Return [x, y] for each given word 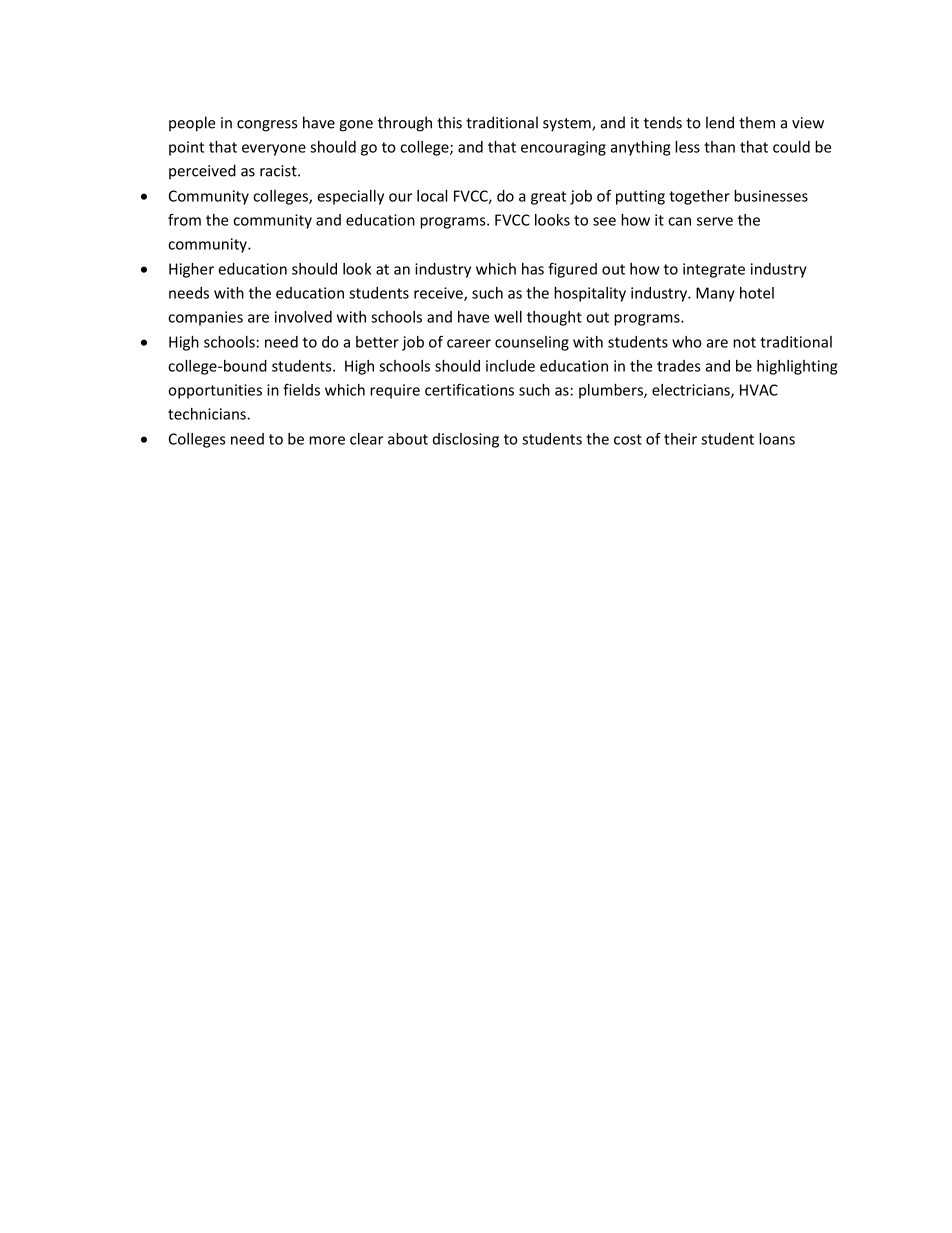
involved [303, 317]
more [327, 440]
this [449, 122]
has [533, 269]
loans [777, 439]
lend [720, 122]
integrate [714, 270]
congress [267, 126]
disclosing [466, 440]
